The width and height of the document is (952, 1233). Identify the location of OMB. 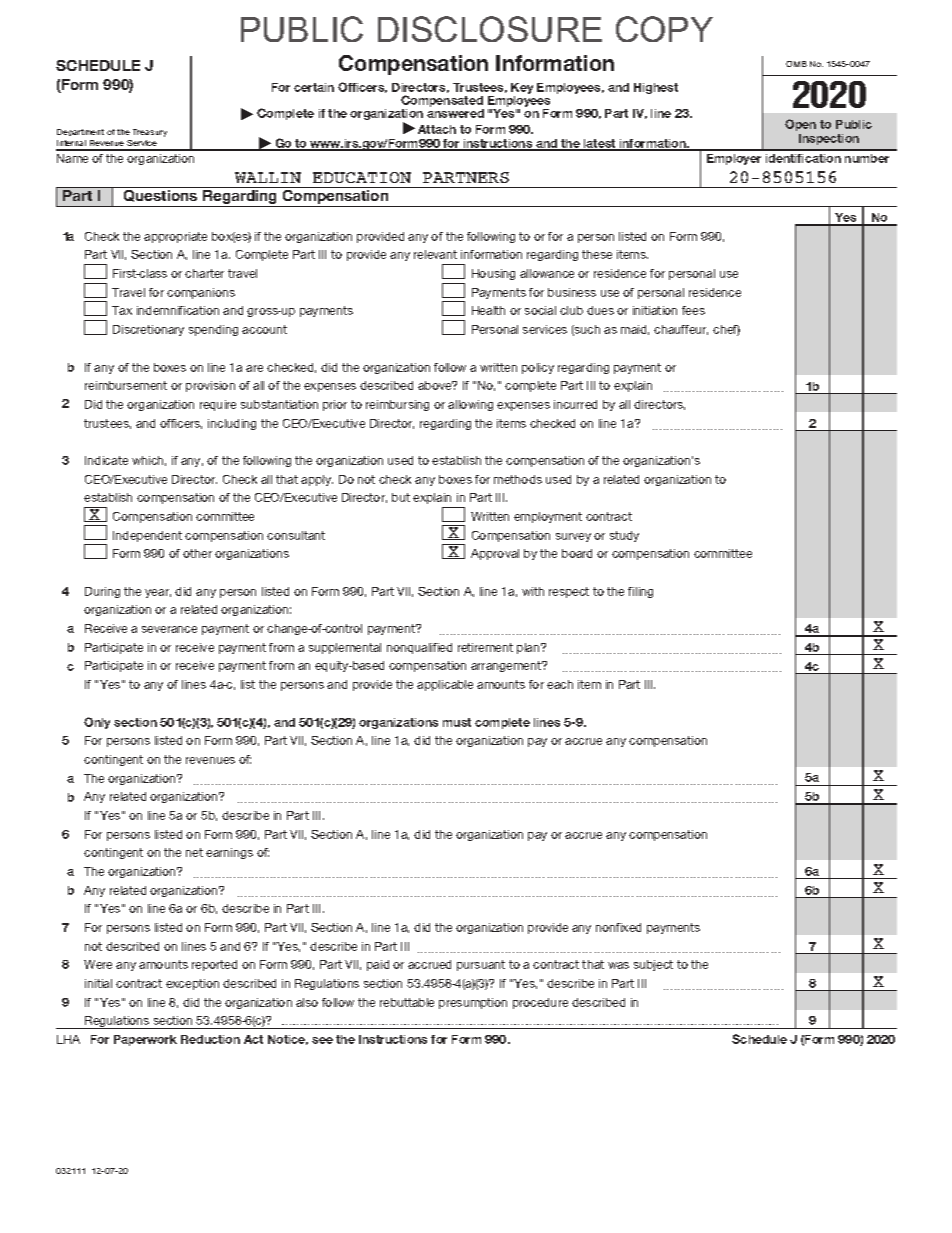
(796, 64).
